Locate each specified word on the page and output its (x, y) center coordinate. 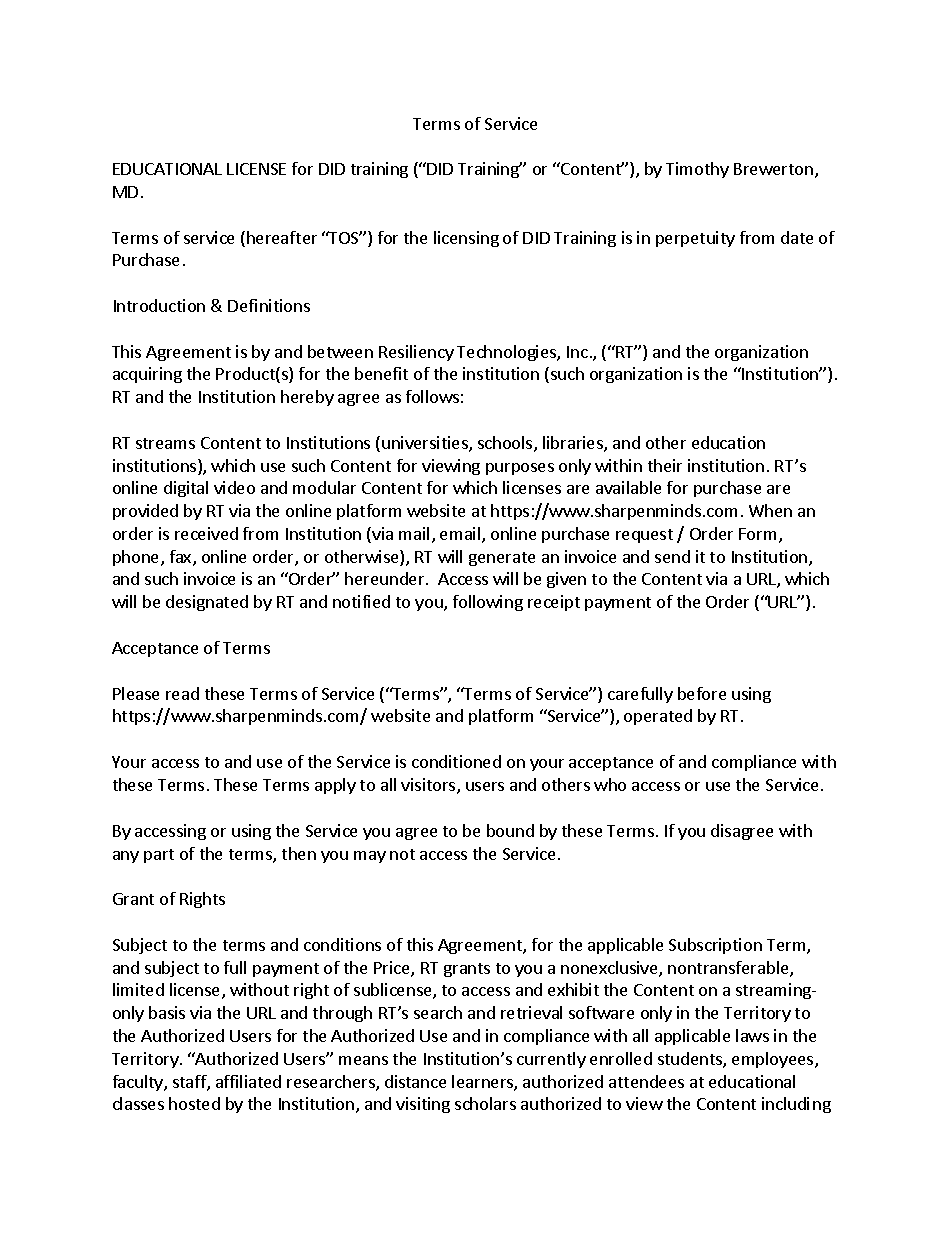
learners (483, 1083)
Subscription (715, 946)
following (488, 603)
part (159, 856)
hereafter (282, 237)
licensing (466, 239)
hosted (194, 1103)
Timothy (697, 170)
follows (432, 396)
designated (207, 603)
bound (510, 830)
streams (165, 443)
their (665, 465)
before (702, 693)
